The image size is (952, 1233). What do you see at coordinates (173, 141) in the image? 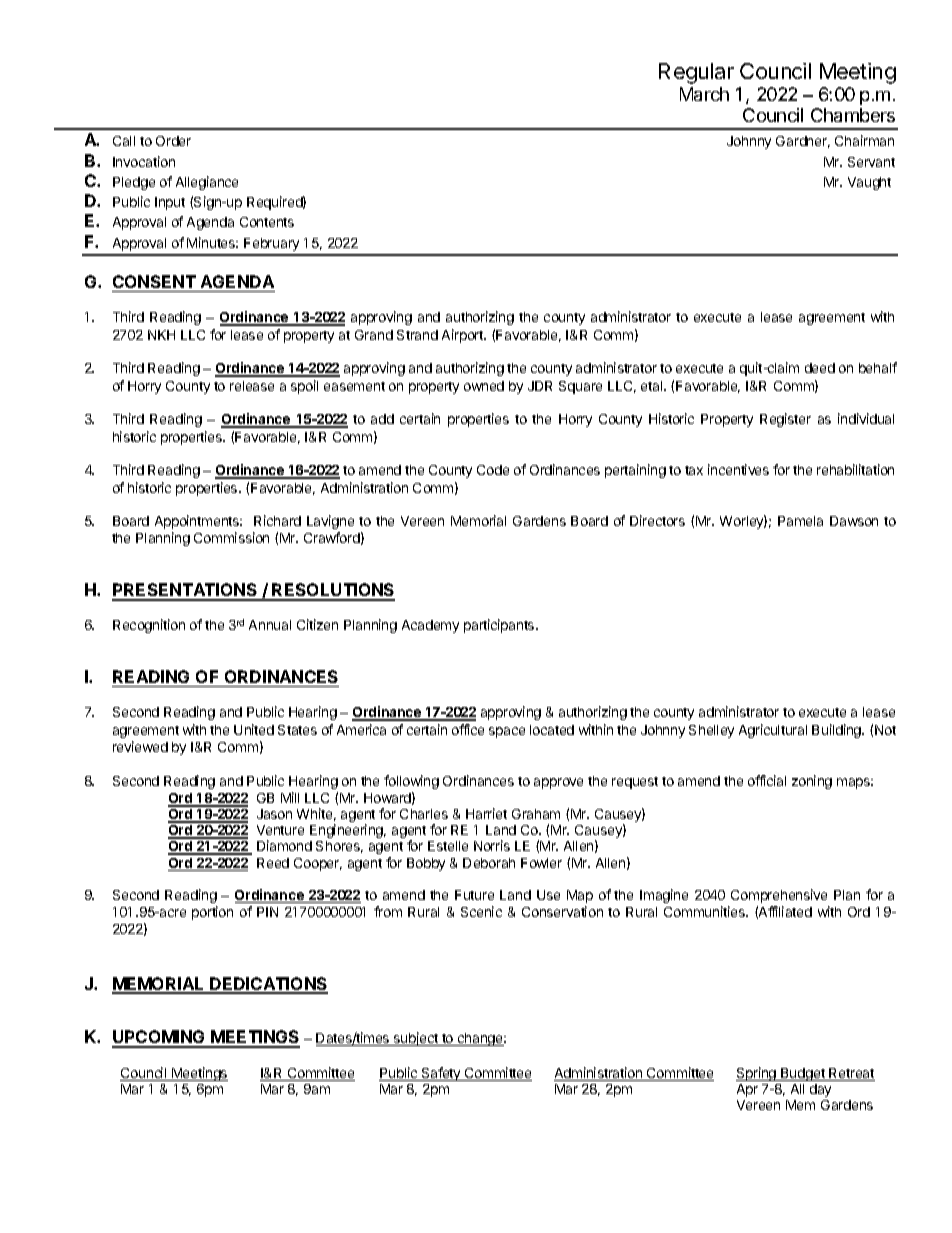
I see `Order` at bounding box center [173, 141].
